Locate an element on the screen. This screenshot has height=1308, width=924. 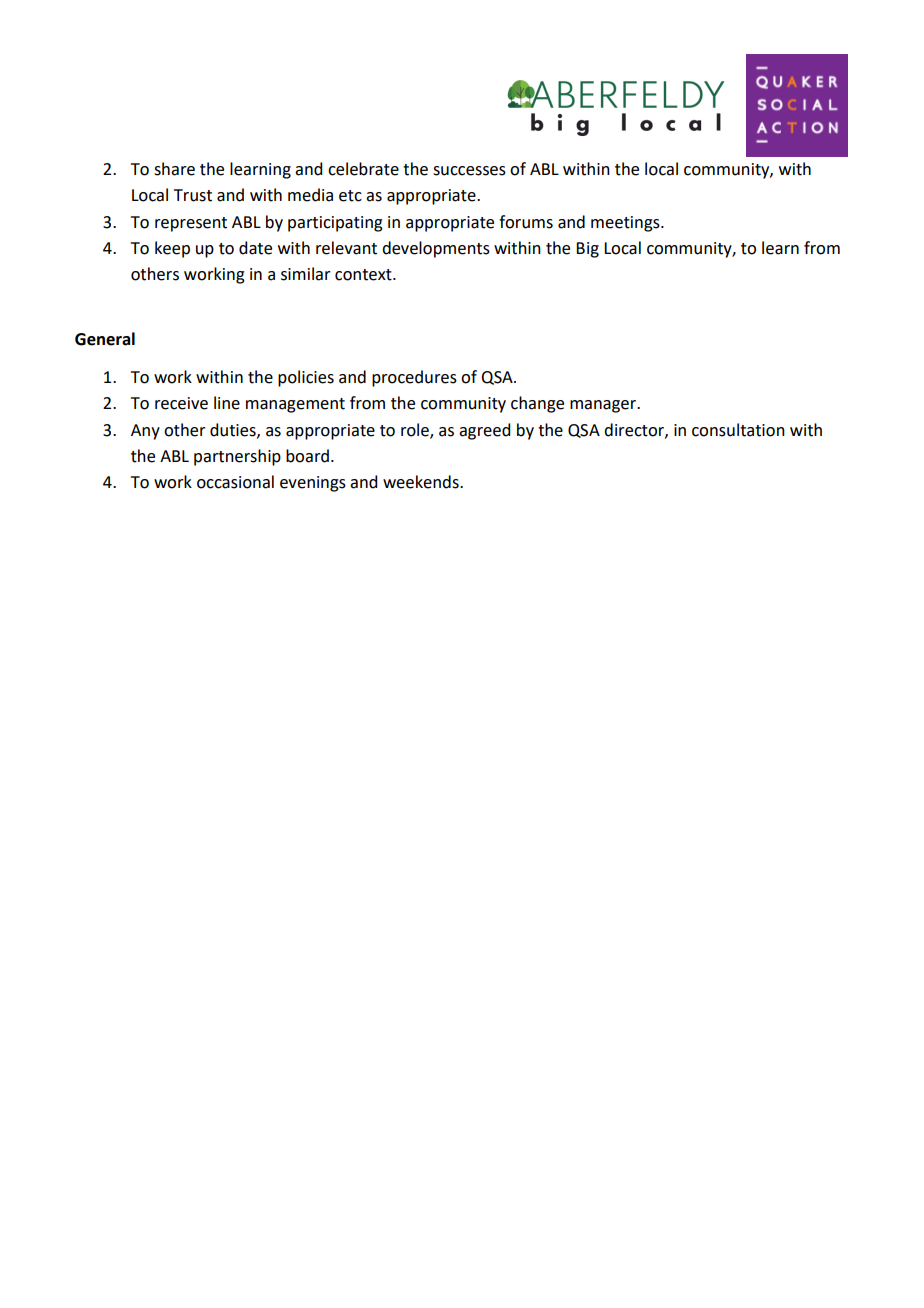
meetings is located at coordinates (626, 224).
